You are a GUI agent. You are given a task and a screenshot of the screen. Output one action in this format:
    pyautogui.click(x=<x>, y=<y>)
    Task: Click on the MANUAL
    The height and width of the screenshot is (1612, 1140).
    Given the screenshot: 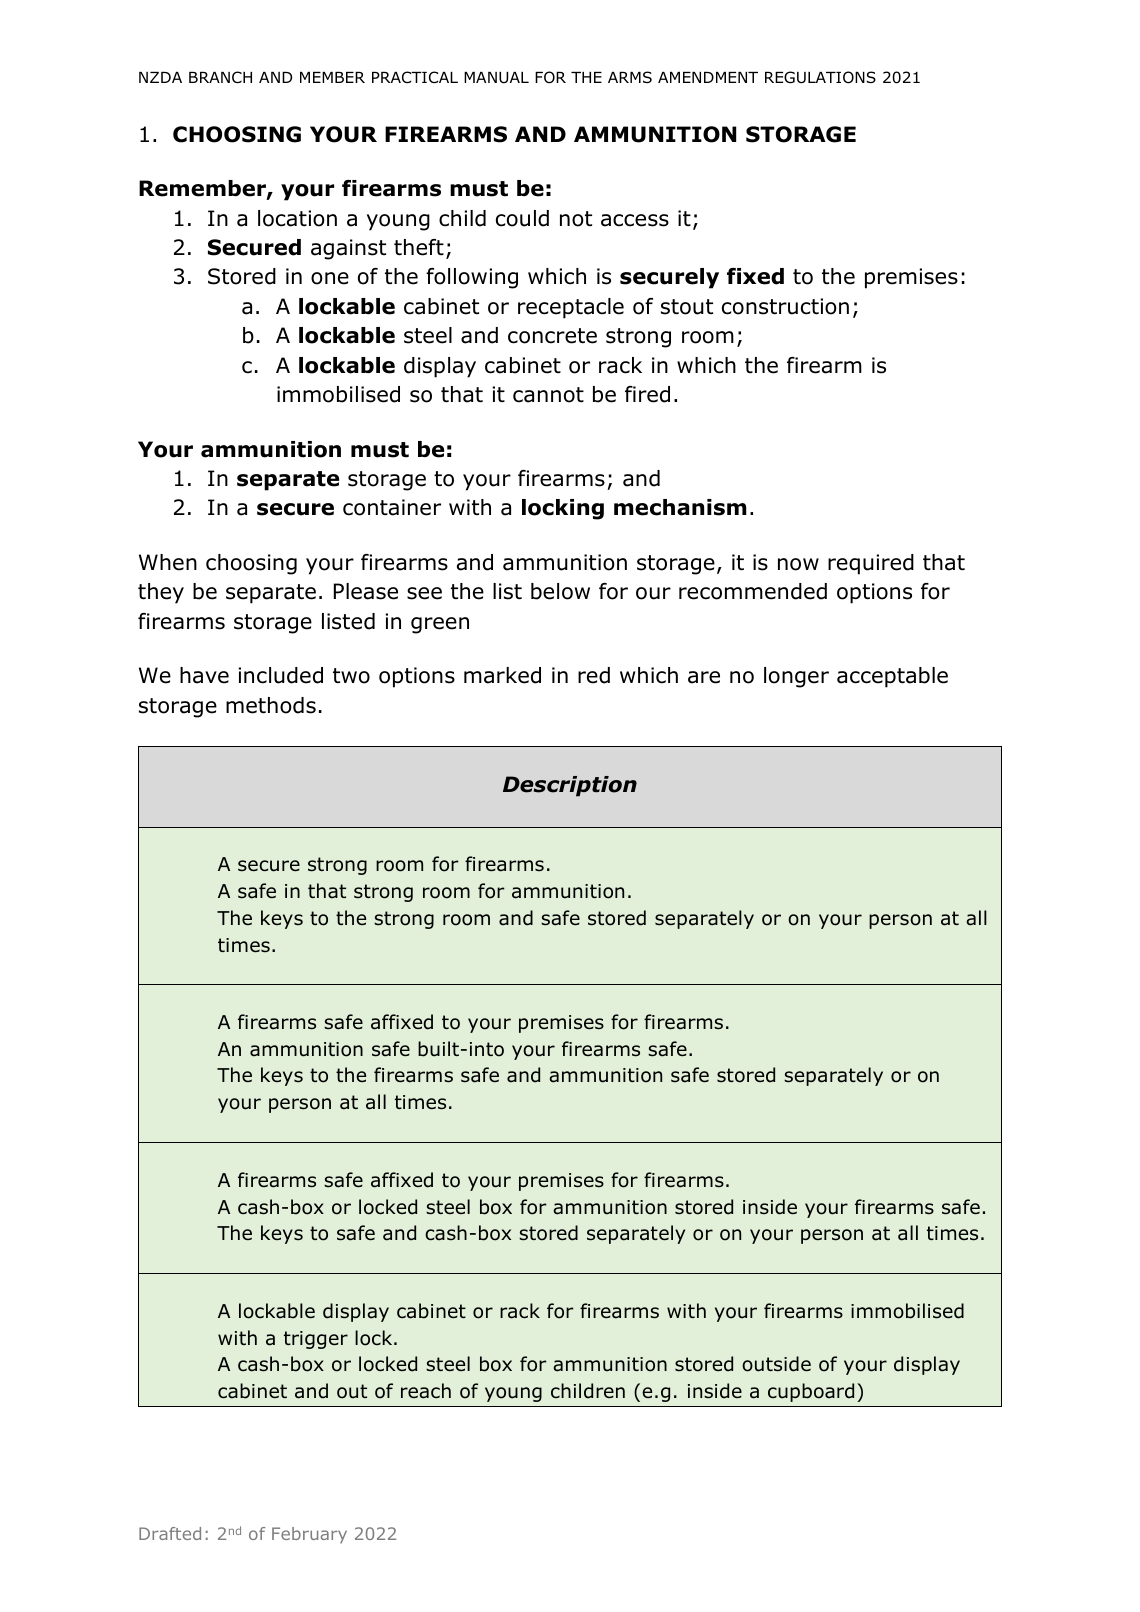 What is the action you would take?
    pyautogui.click(x=496, y=78)
